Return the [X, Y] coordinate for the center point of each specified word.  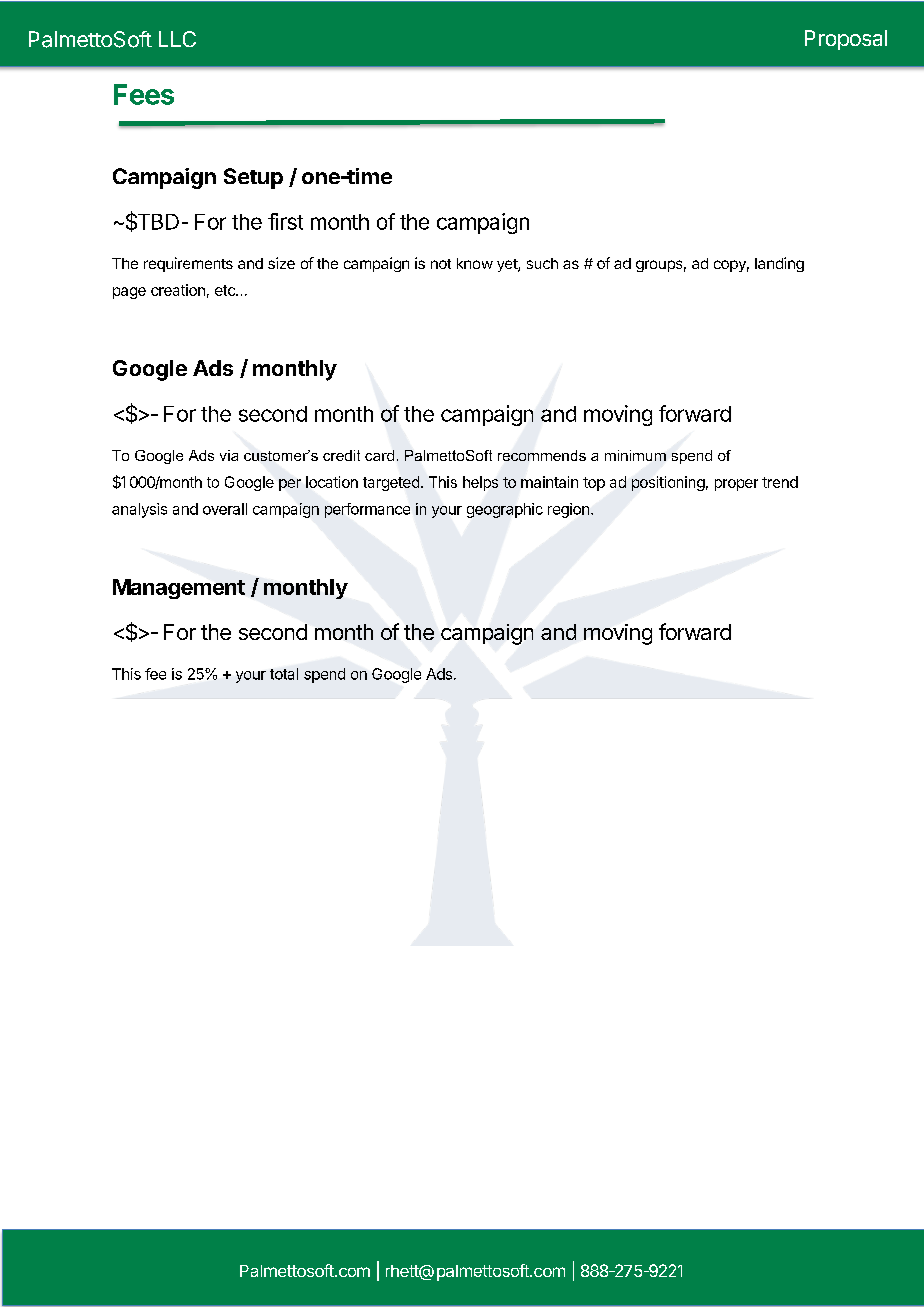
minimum [635, 455]
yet [508, 265]
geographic [505, 510]
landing [779, 264]
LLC [177, 39]
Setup [253, 178]
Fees [144, 94]
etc [226, 290]
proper [736, 485]
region [568, 510]
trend [780, 482]
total [284, 674]
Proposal [846, 40]
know [475, 263]
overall [225, 509]
